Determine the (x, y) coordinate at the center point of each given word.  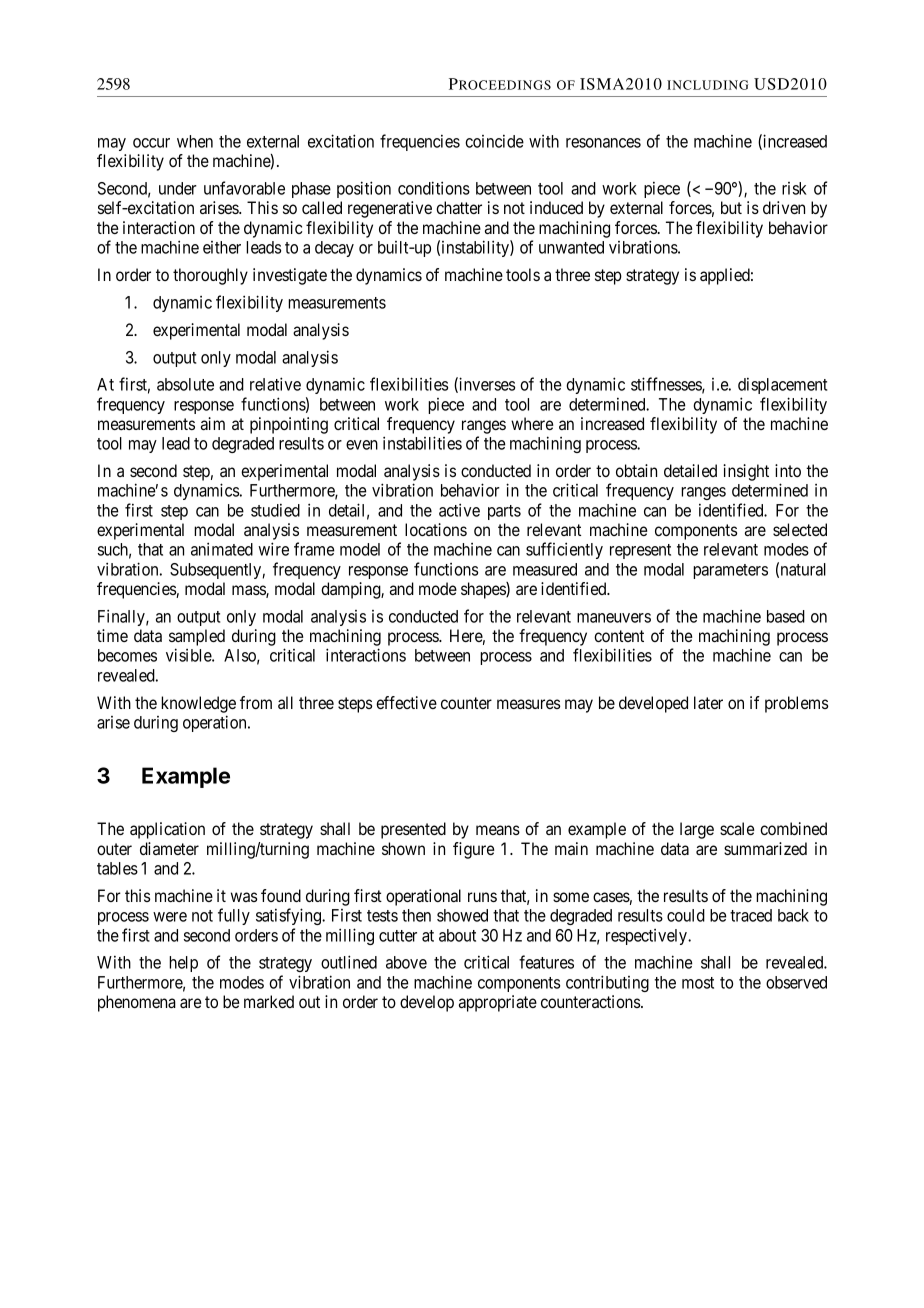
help (183, 964)
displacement (782, 386)
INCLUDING (707, 85)
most (698, 983)
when (195, 141)
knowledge (198, 704)
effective (406, 702)
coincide (494, 141)
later (708, 702)
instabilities (422, 443)
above (406, 962)
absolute (185, 384)
